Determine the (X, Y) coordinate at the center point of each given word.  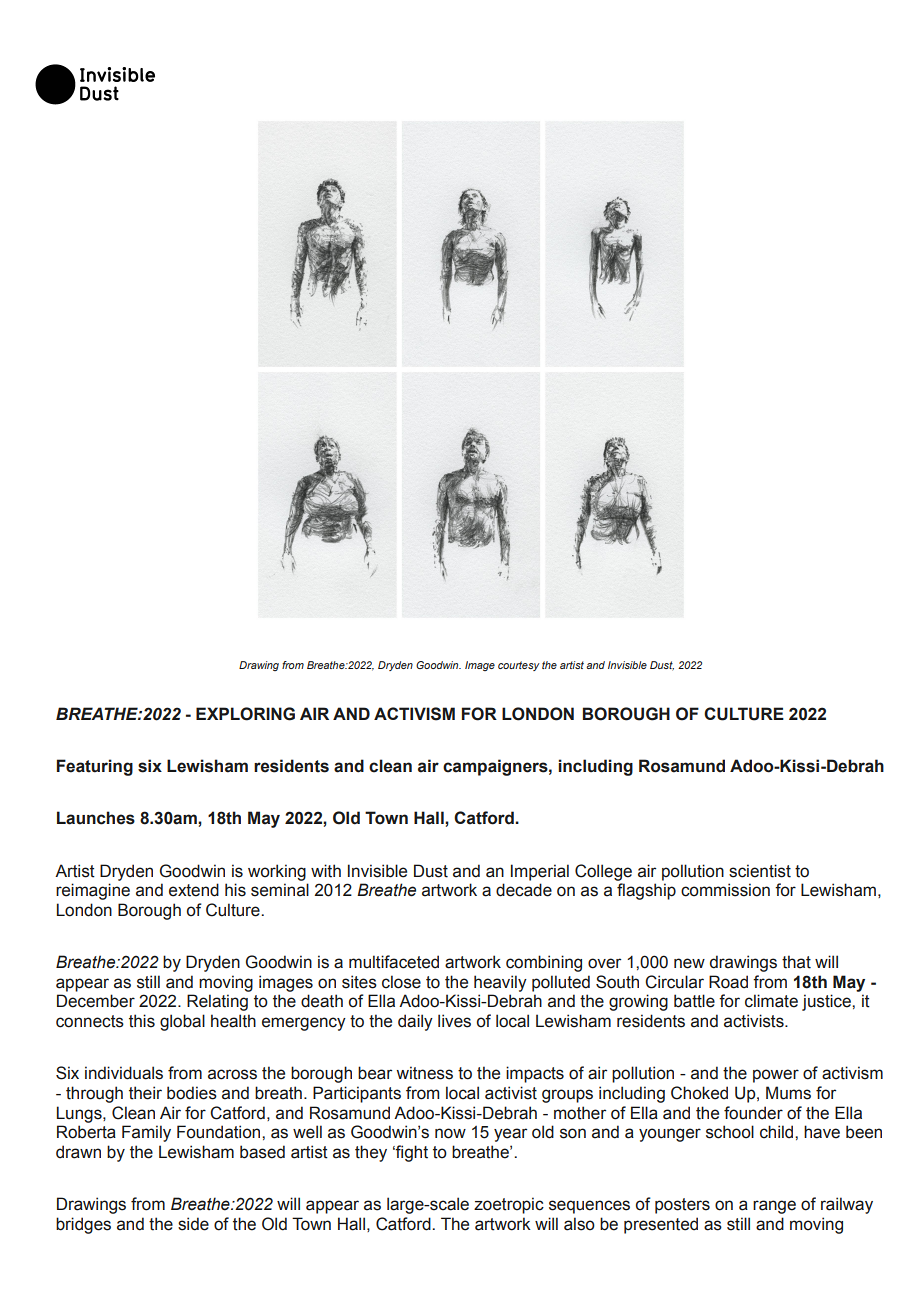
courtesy (519, 666)
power (776, 1076)
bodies (192, 1093)
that (796, 962)
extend (194, 890)
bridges (83, 1225)
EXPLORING (245, 714)
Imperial (540, 872)
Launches (96, 818)
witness (424, 1073)
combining (544, 963)
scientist (760, 871)
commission (725, 890)
